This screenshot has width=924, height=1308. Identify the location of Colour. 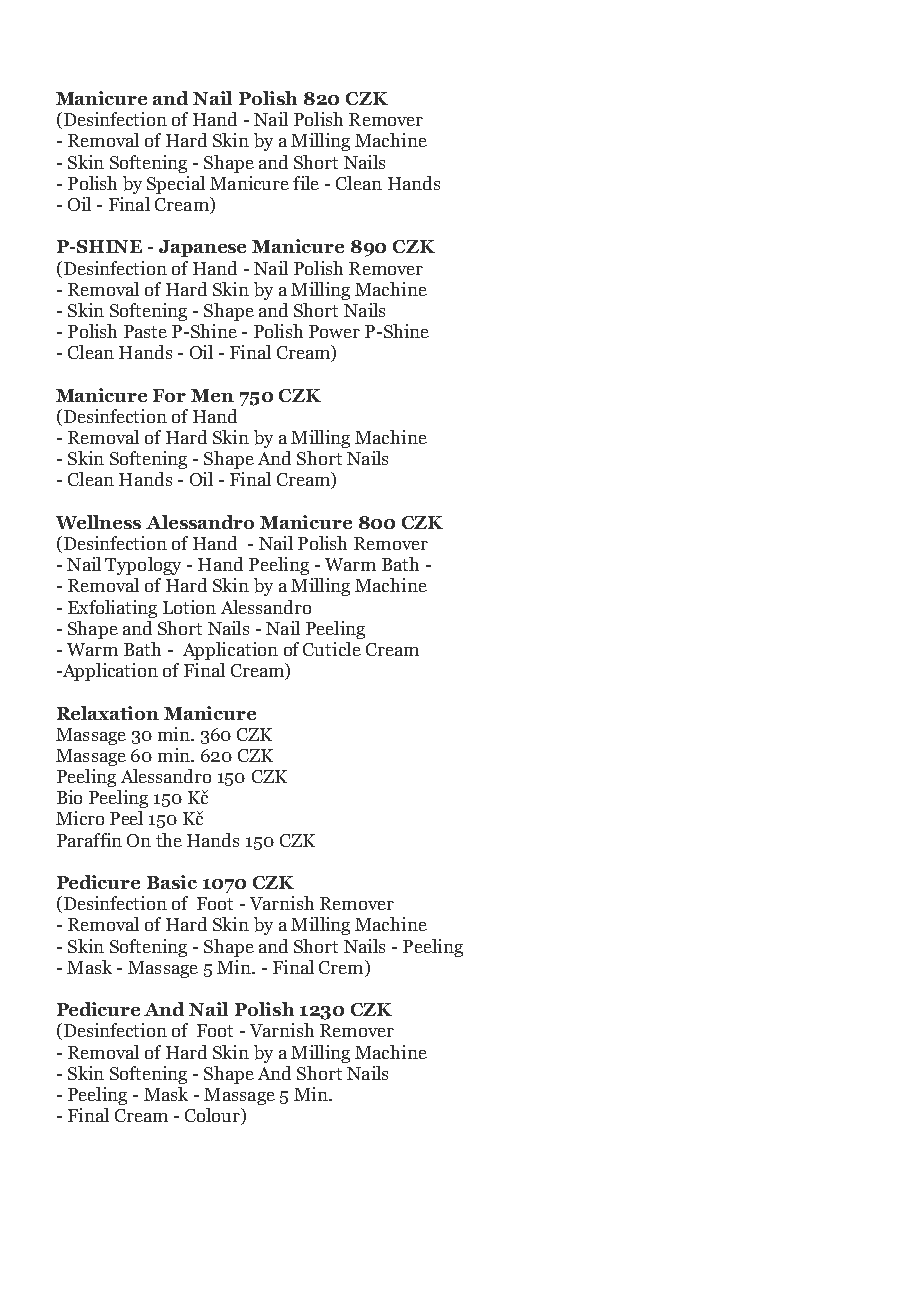
(214, 1116).
